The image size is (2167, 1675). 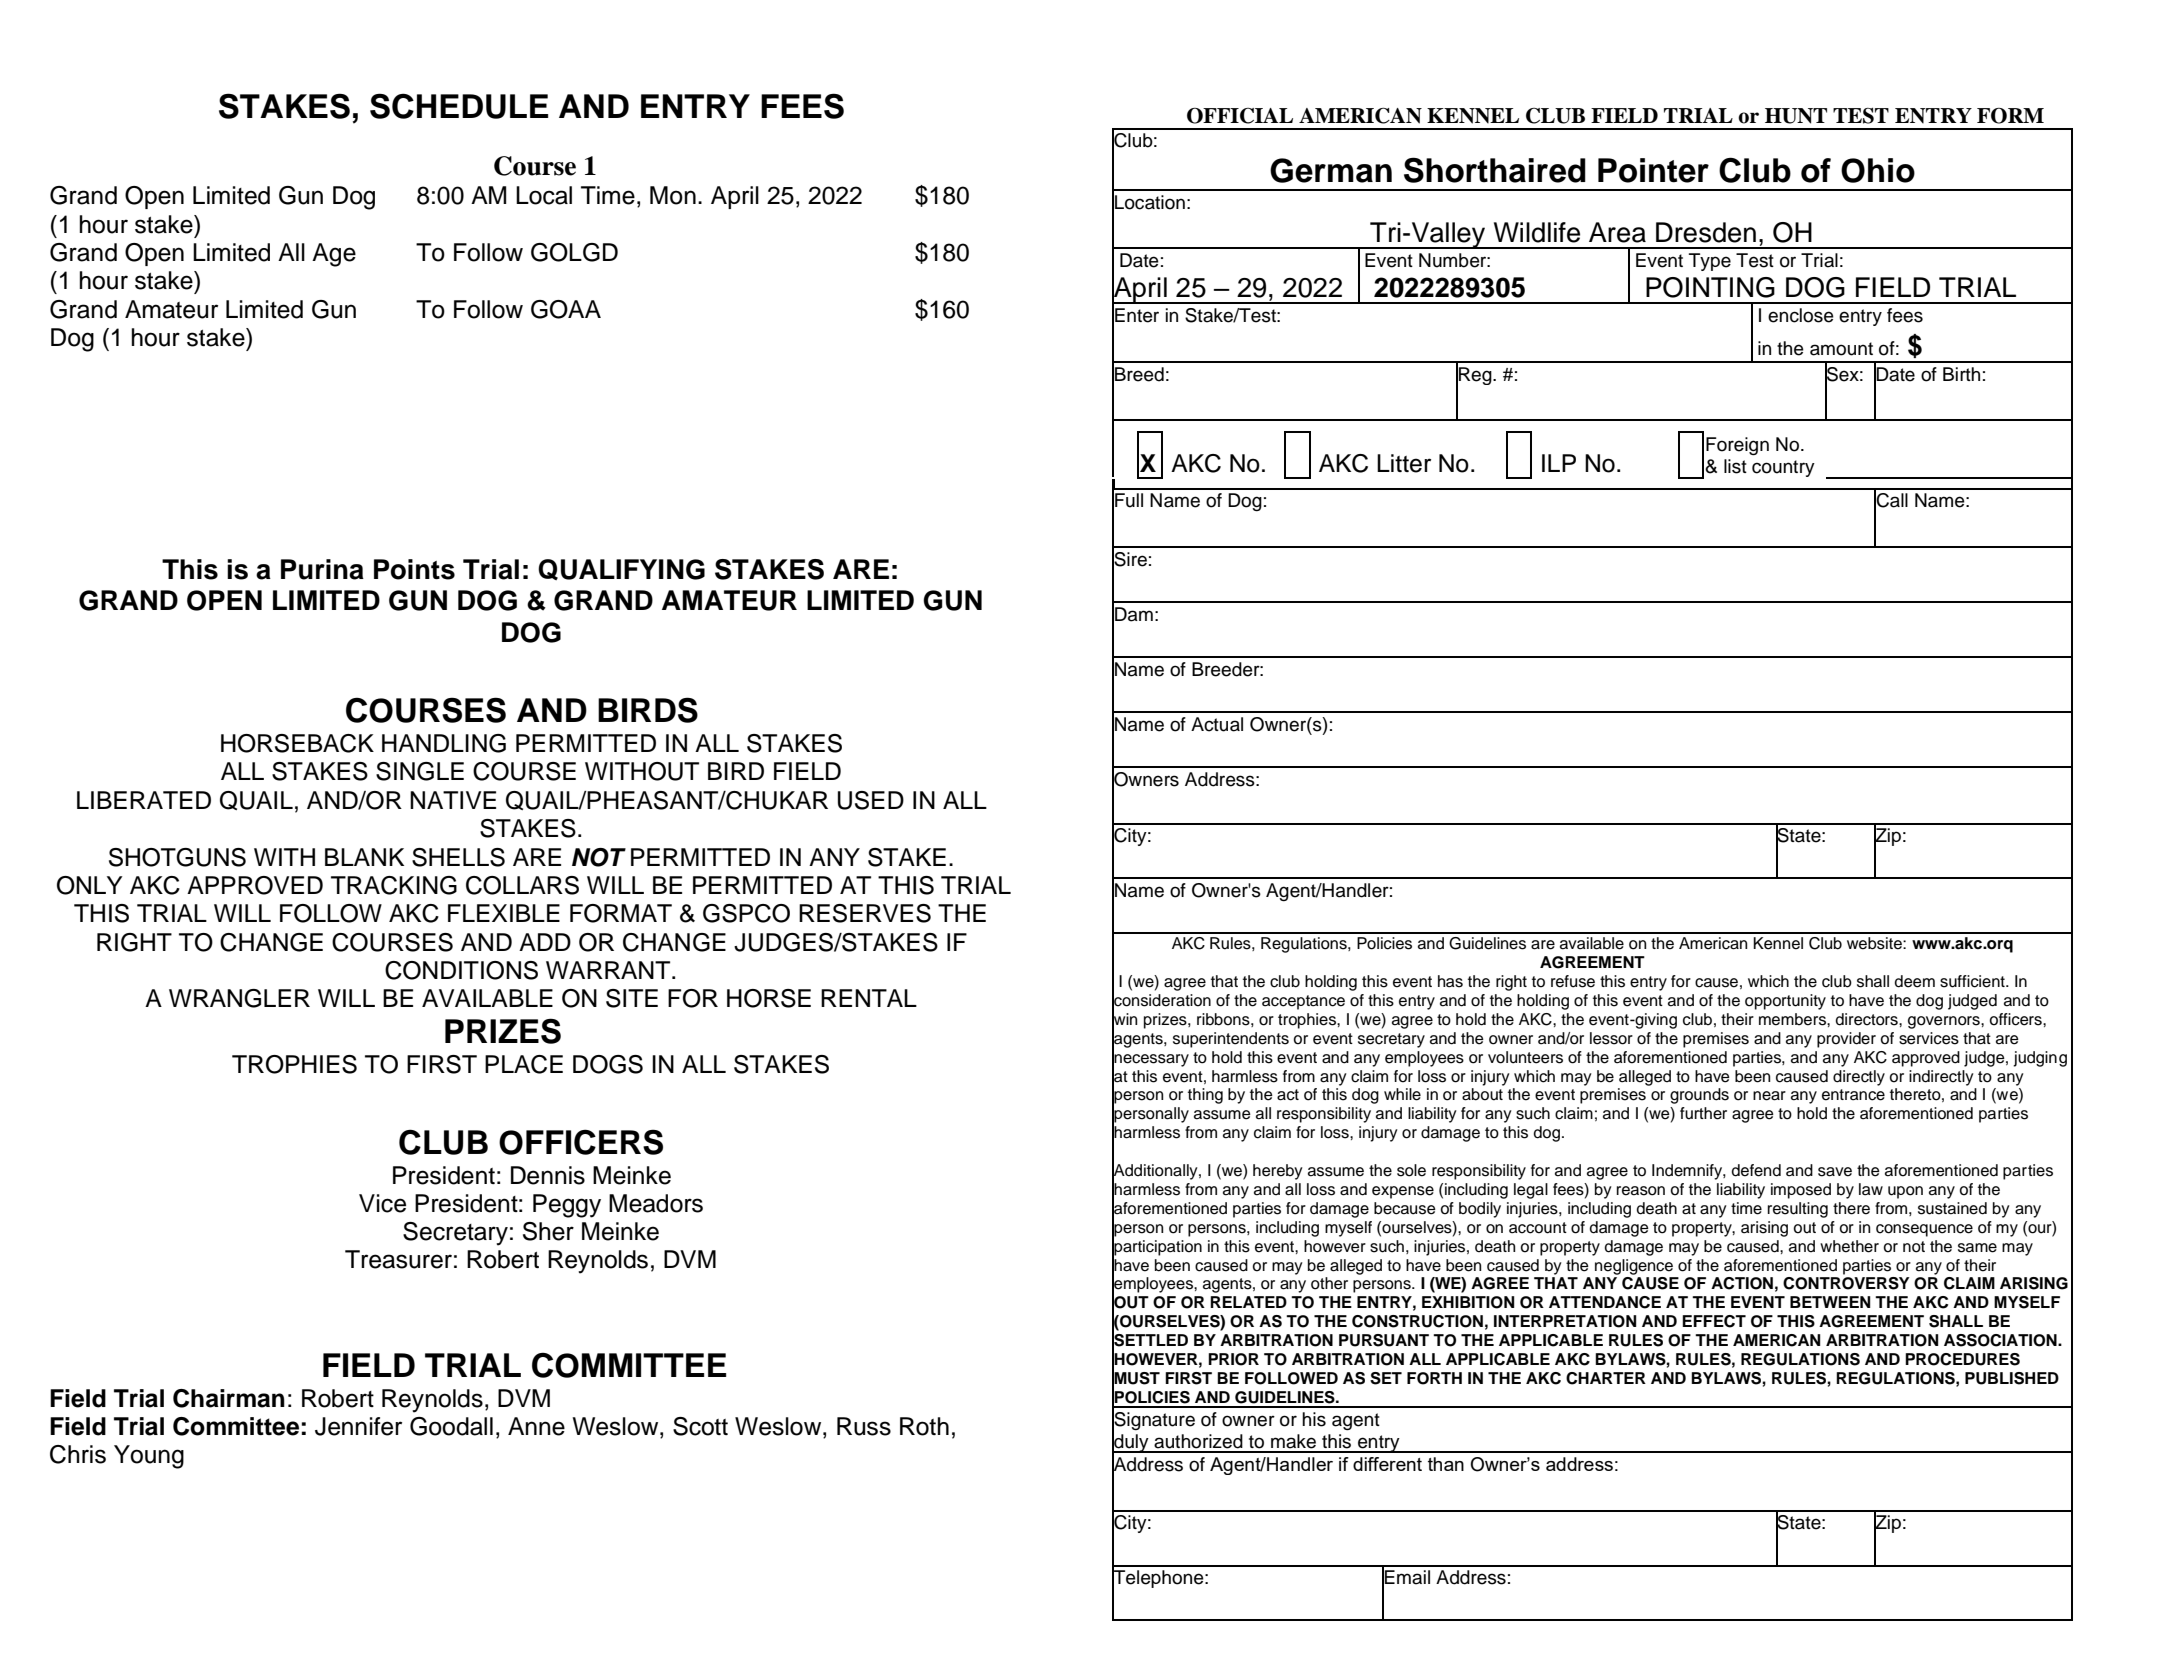 I want to click on WRANGLER, so click(x=239, y=998).
